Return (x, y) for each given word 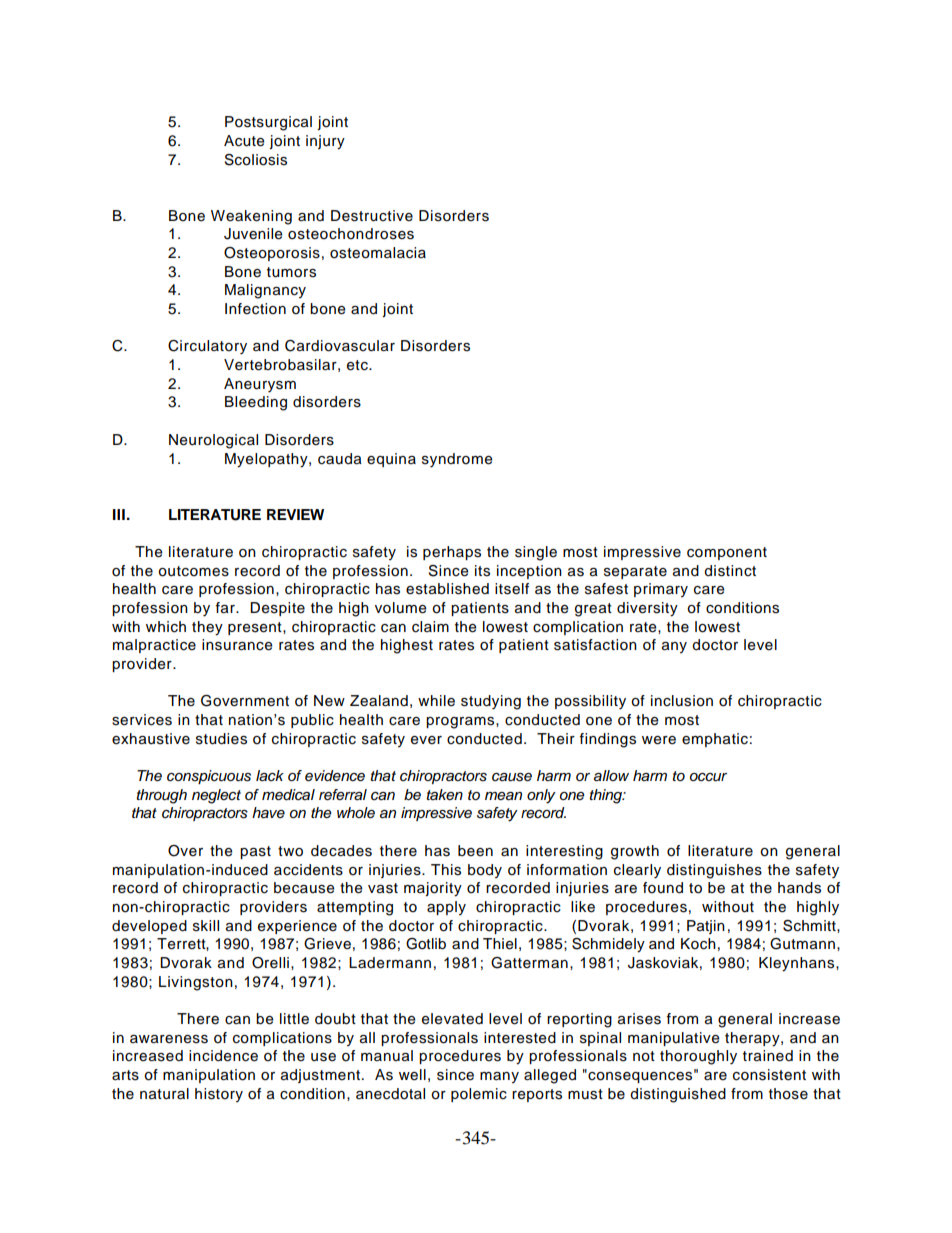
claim (430, 627)
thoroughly (698, 1057)
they (207, 628)
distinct (730, 571)
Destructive (372, 216)
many (499, 1077)
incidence (223, 1056)
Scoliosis (256, 160)
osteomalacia (378, 253)
